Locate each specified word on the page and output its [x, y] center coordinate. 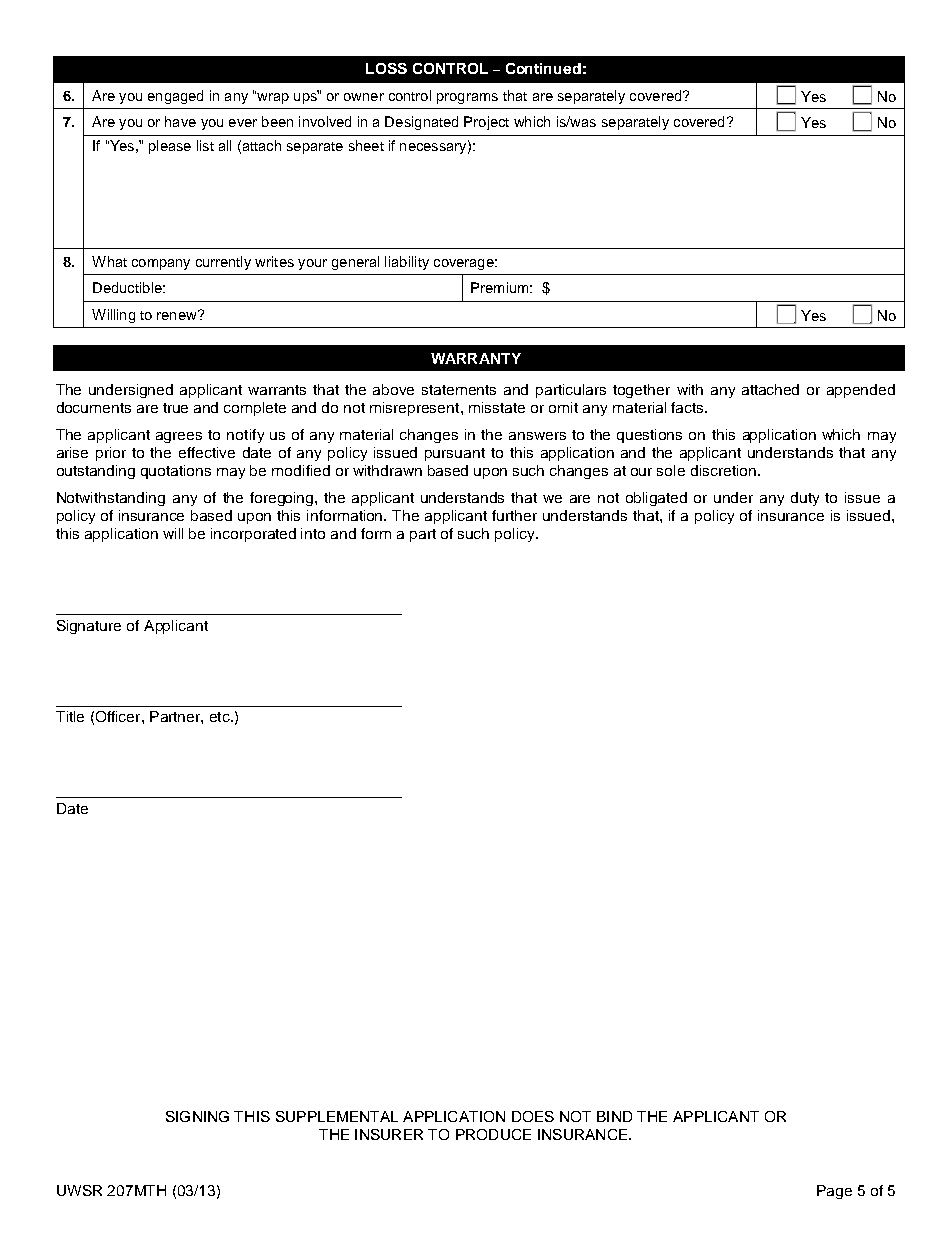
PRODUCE [493, 1134]
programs [467, 98]
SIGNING [197, 1116]
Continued [543, 68]
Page [834, 1192]
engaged [175, 97]
